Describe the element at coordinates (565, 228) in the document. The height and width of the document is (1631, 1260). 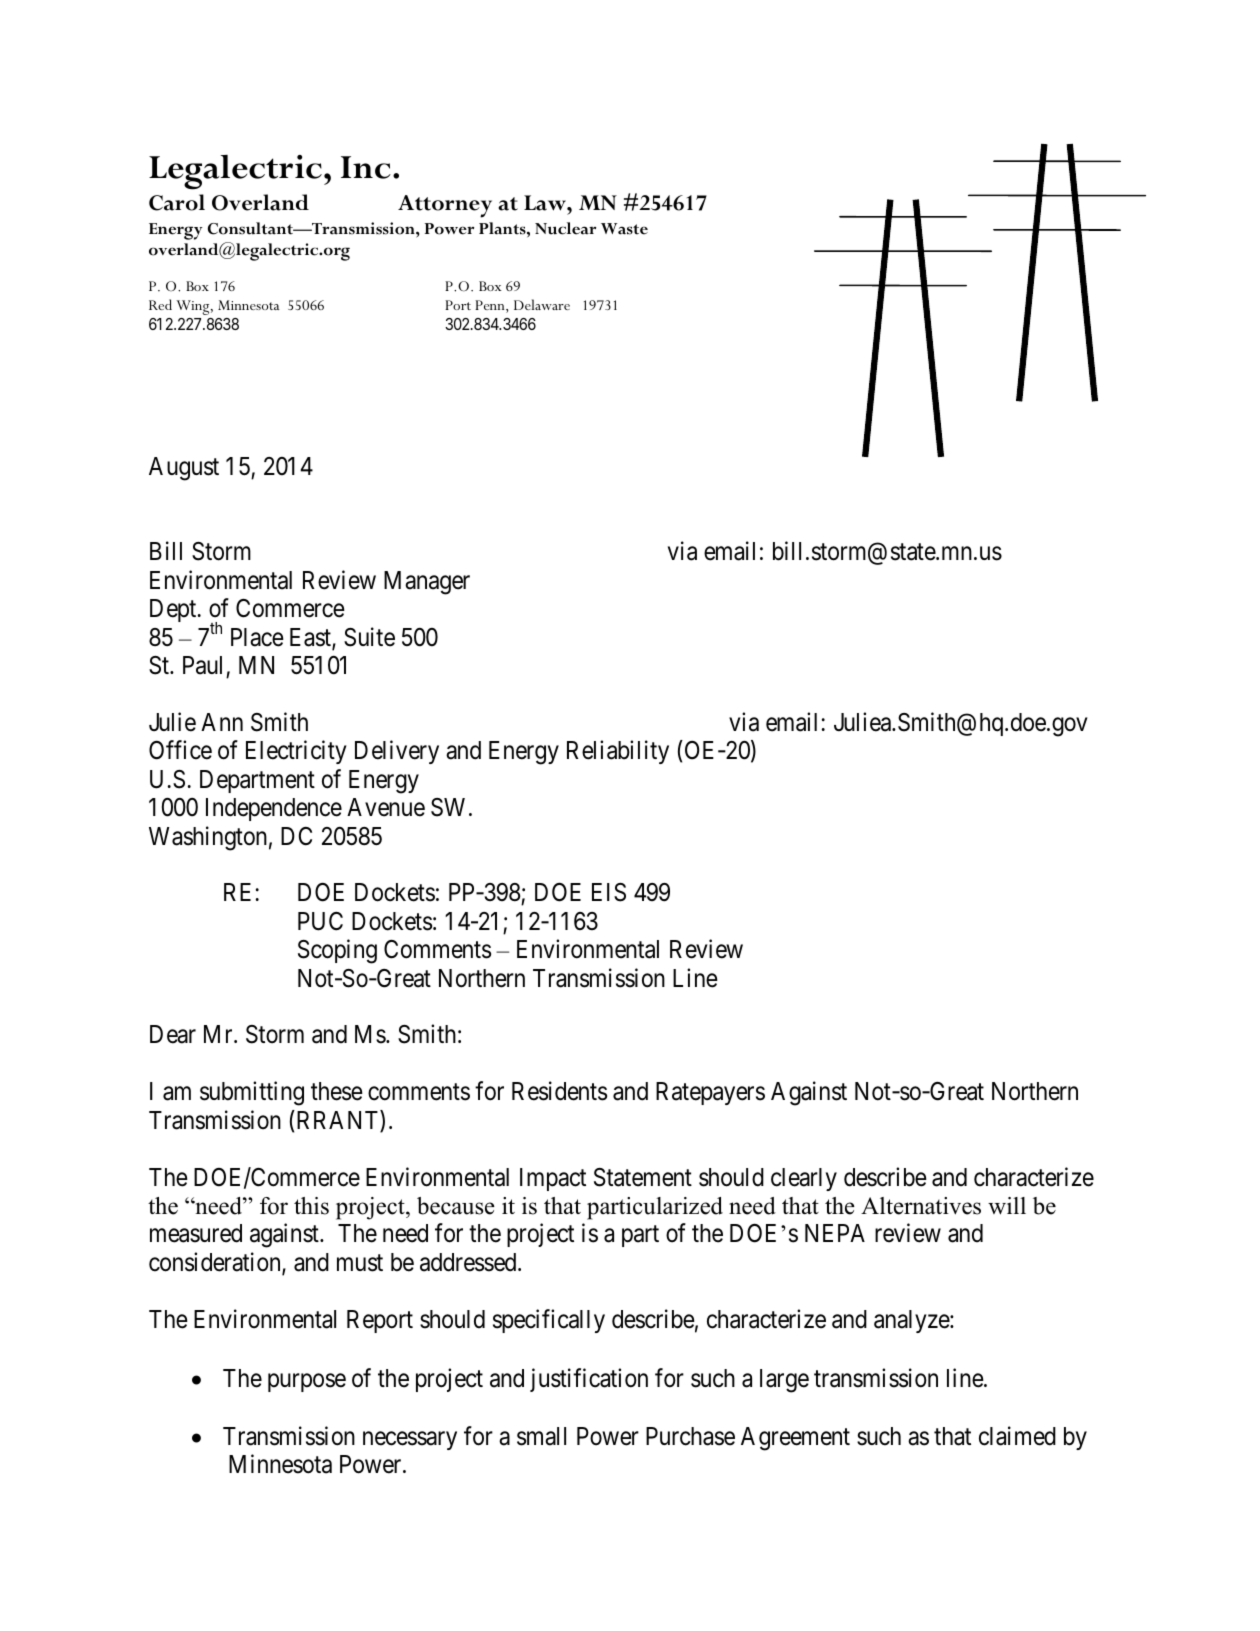
I see `Nuclear` at that location.
